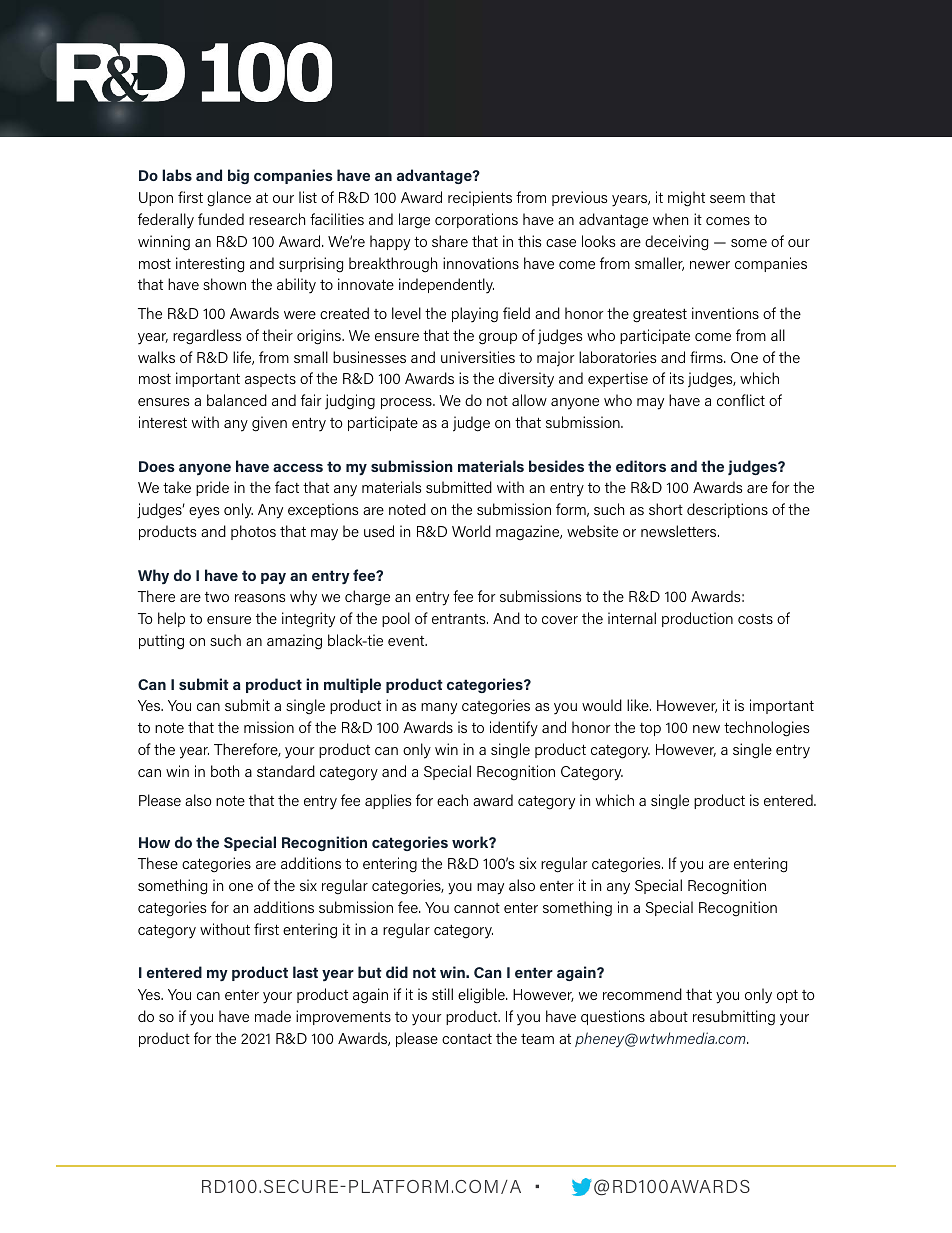  I want to click on each, so click(452, 800).
